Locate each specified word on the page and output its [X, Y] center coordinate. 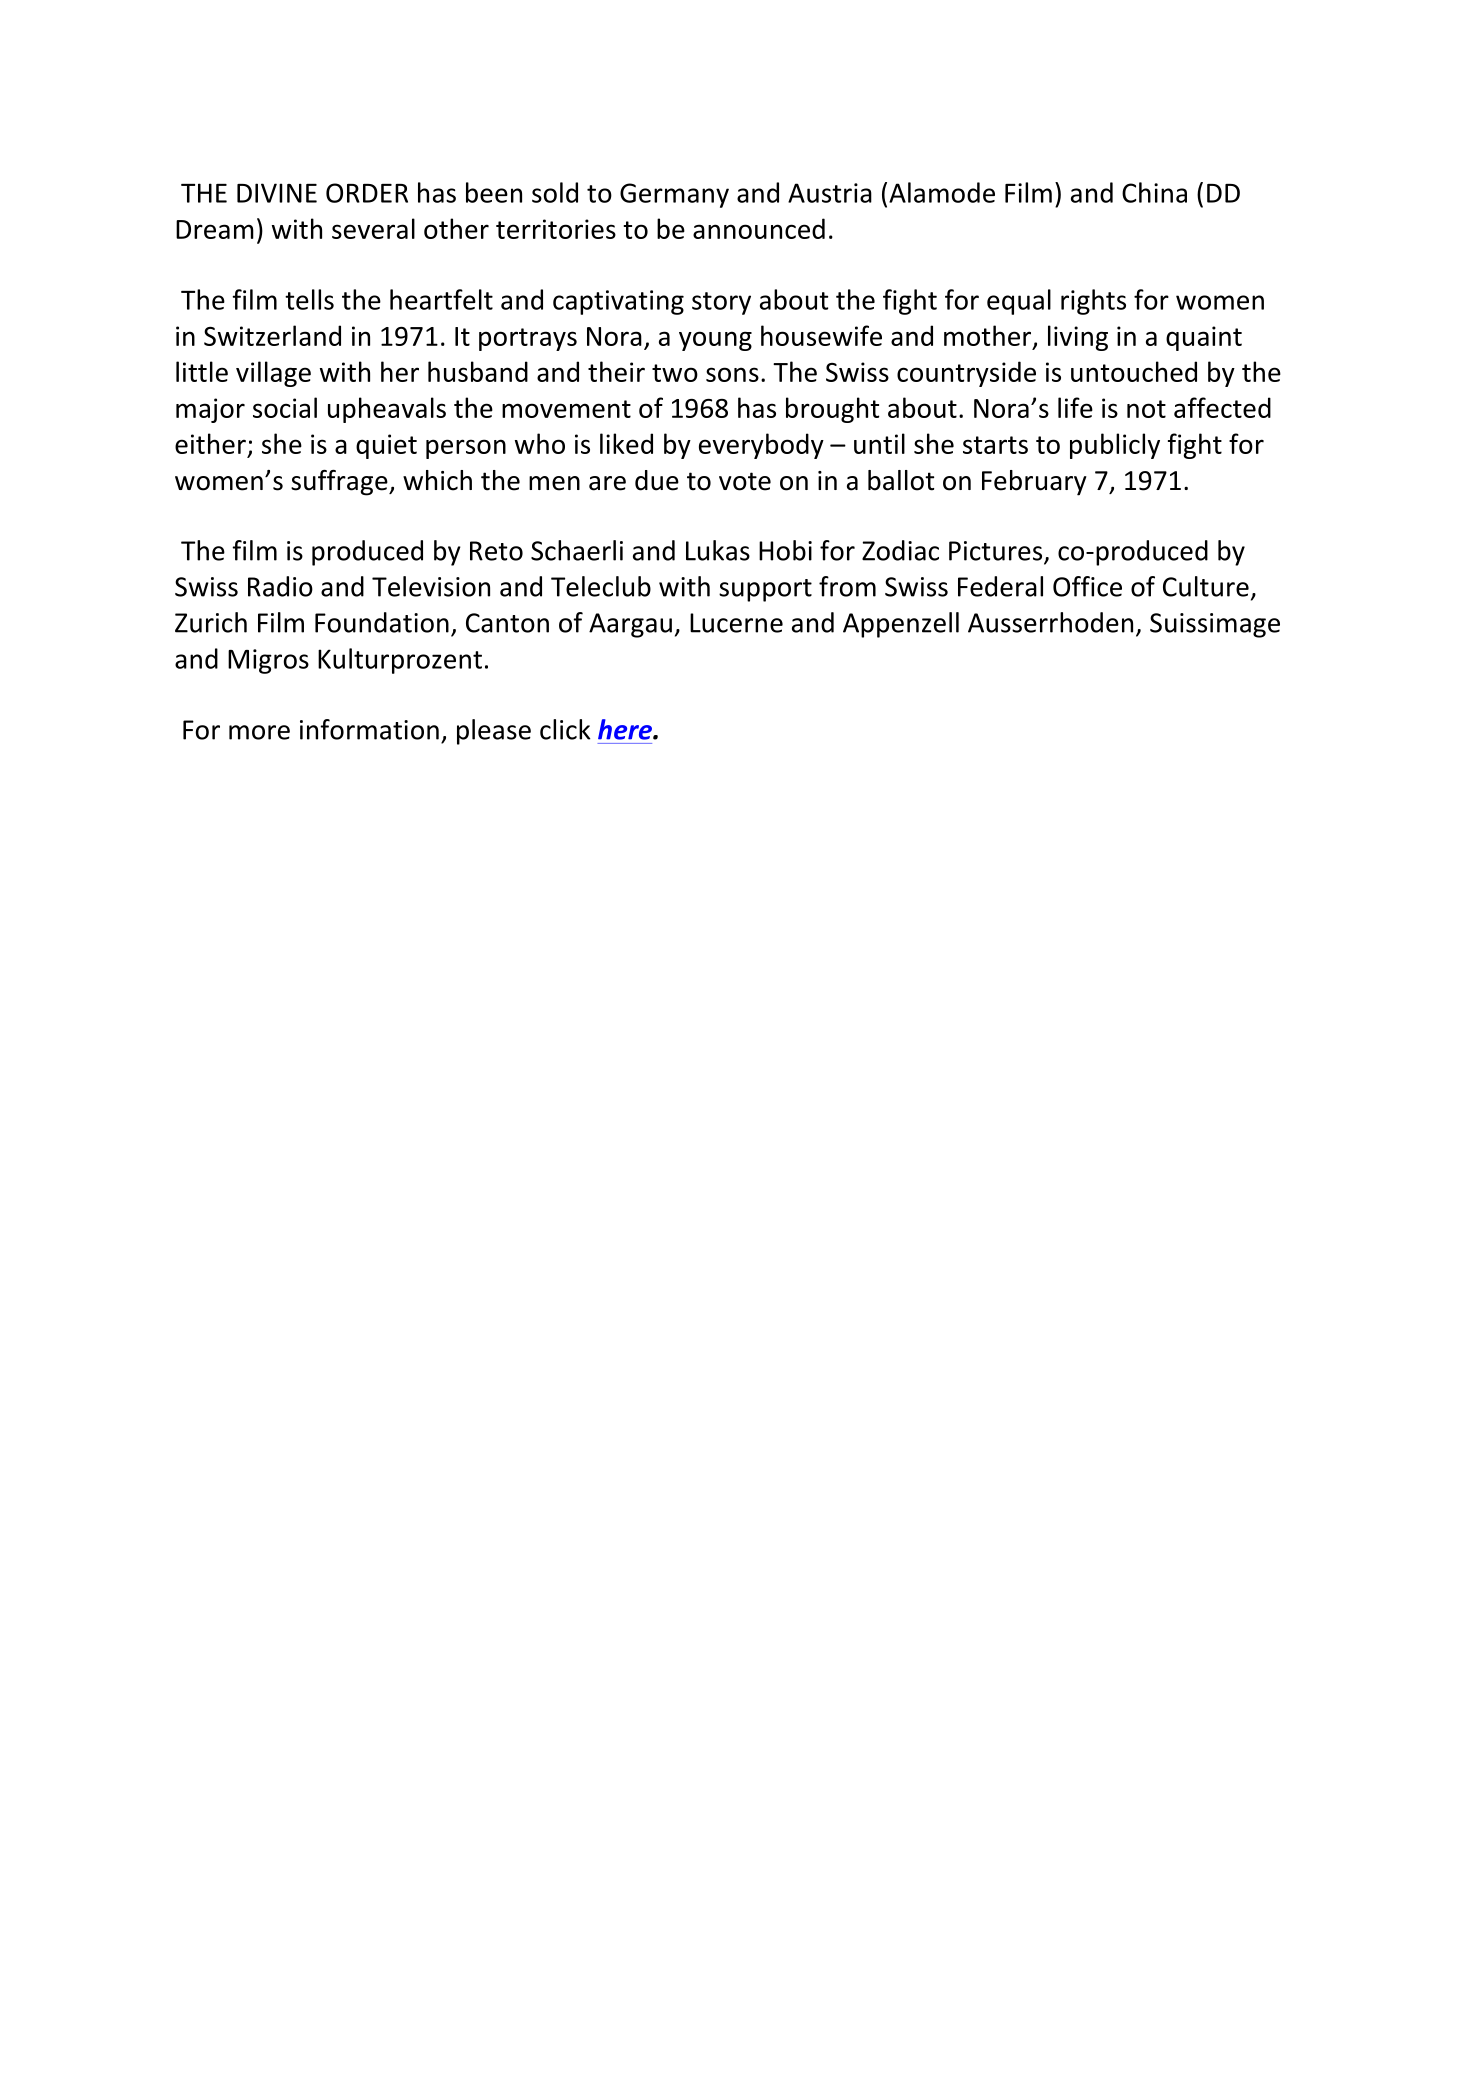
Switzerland [272, 335]
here [626, 729]
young [715, 341]
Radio [280, 586]
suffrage [340, 483]
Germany [674, 195]
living [1078, 338]
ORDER [367, 193]
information [369, 729]
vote [745, 481]
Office [1087, 586]
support [765, 590]
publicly [1115, 446]
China [1154, 192]
